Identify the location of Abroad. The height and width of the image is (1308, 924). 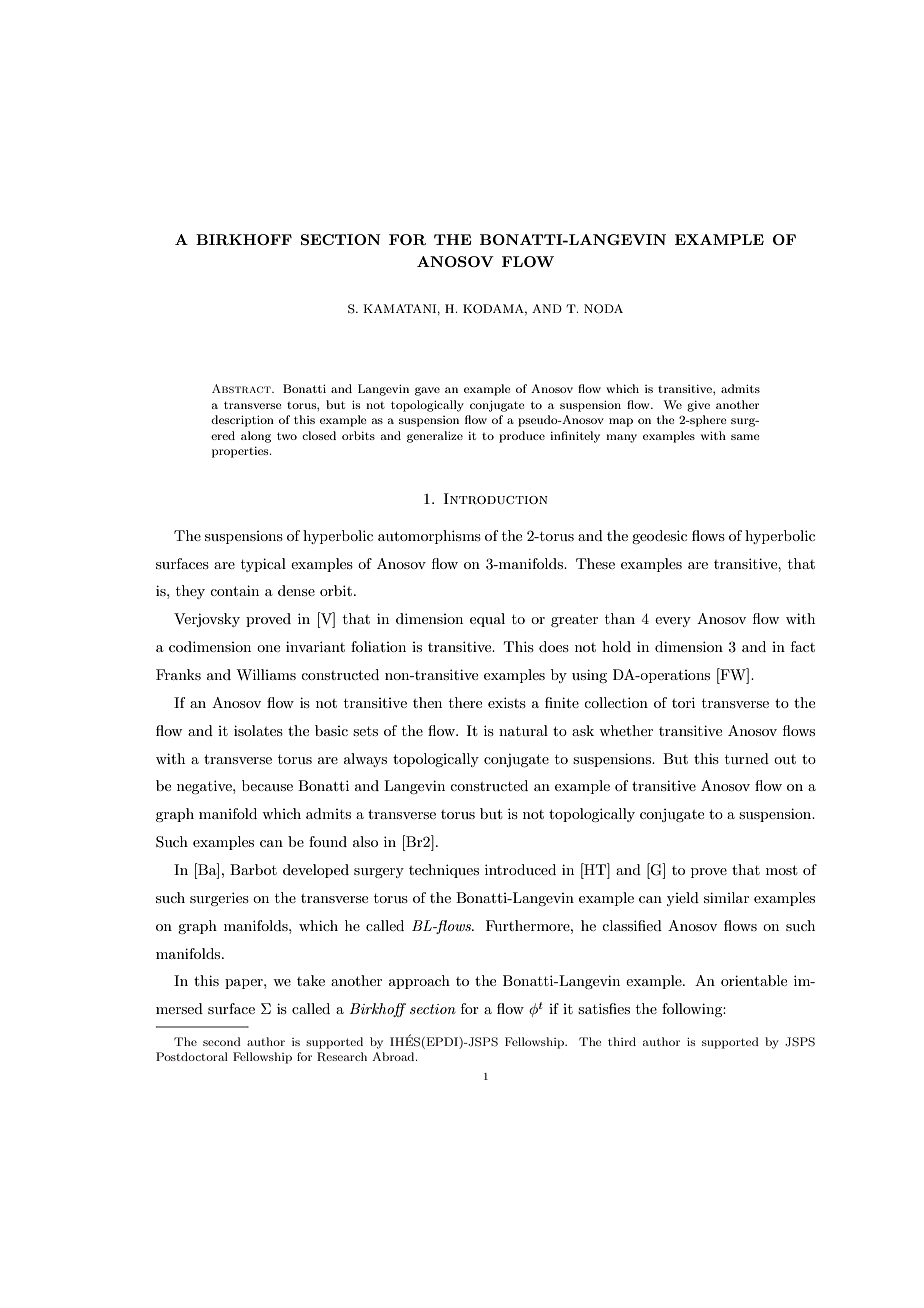
(394, 1056).
